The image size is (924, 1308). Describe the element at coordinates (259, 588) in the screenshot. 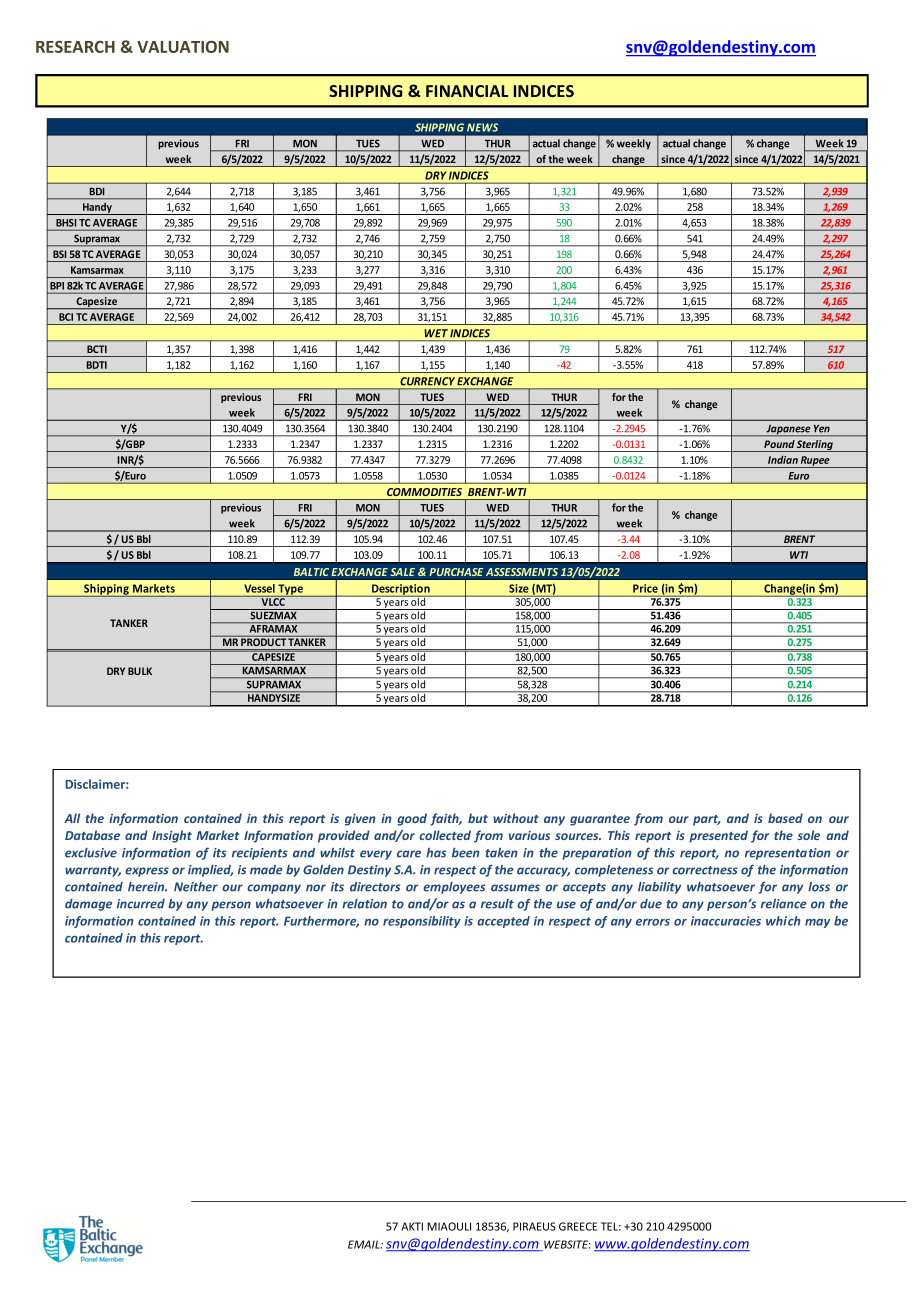

I see `Vessel` at that location.
